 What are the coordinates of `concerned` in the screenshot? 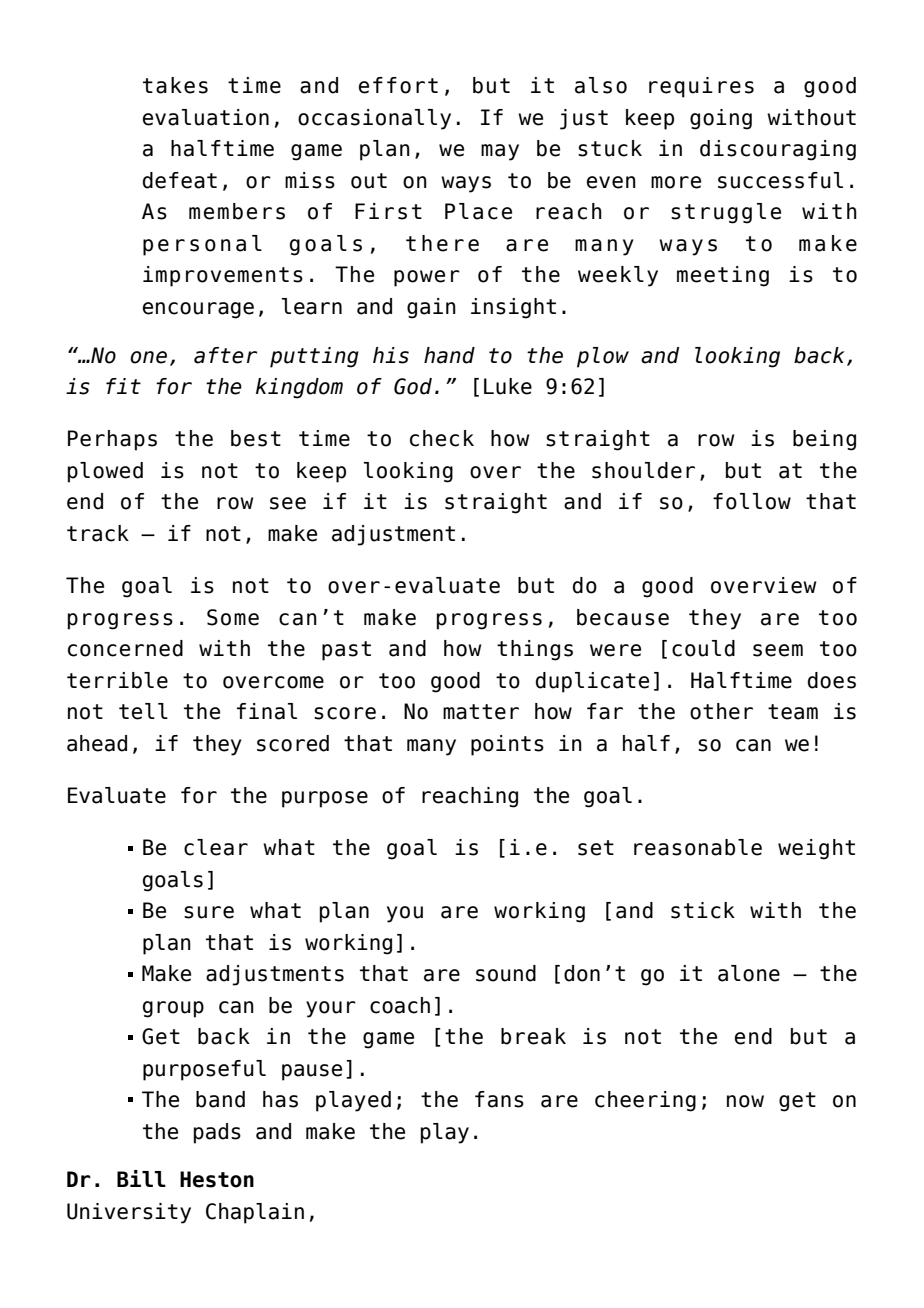 It's located at (125, 648).
